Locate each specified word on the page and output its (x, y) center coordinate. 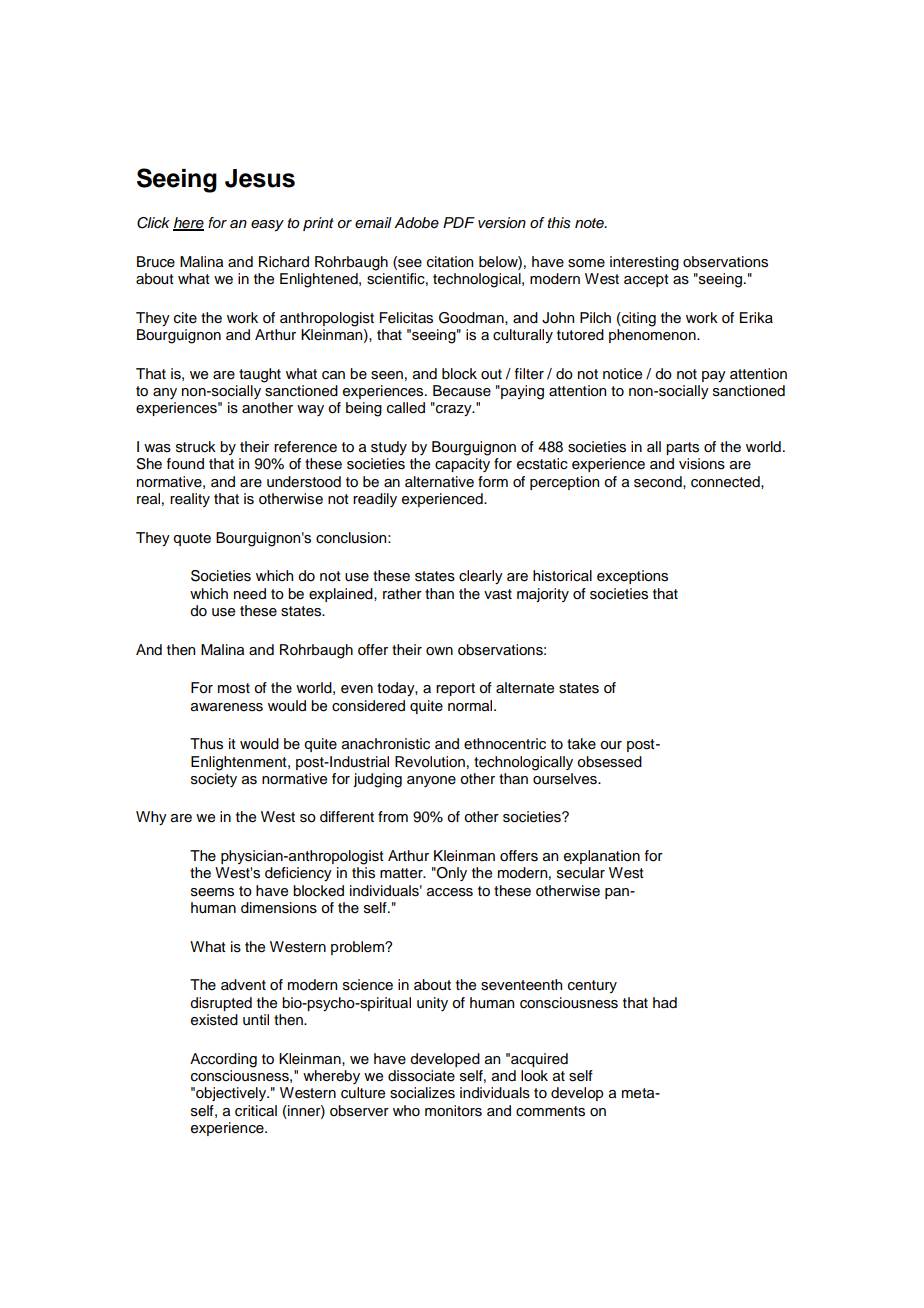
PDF (459, 222)
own (439, 651)
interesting (644, 263)
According (223, 1060)
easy (267, 225)
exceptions (632, 577)
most (234, 688)
